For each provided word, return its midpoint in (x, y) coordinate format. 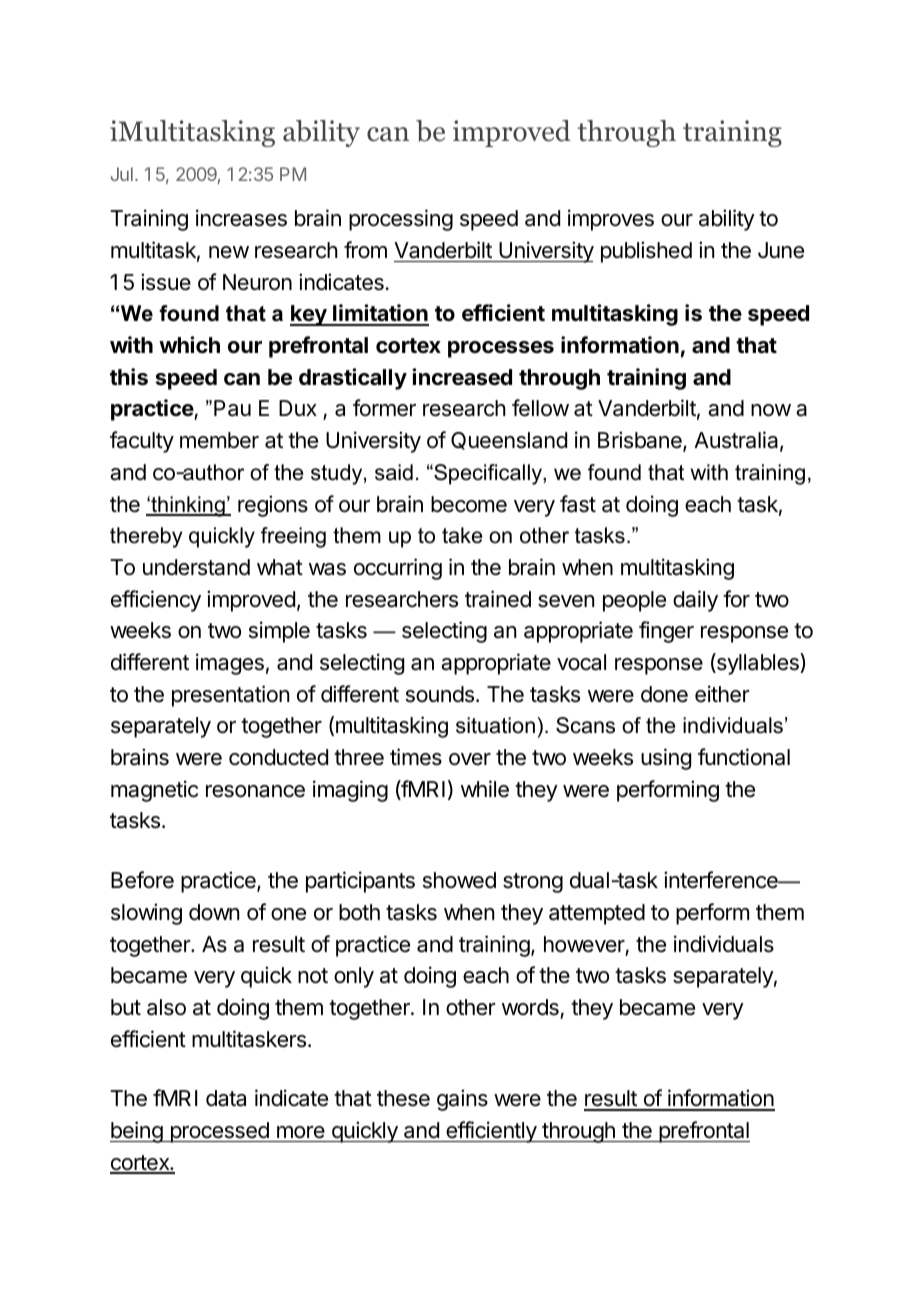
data (226, 1098)
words (530, 1007)
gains (462, 1100)
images (230, 664)
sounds (440, 694)
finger (666, 632)
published (646, 252)
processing (401, 220)
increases (241, 218)
